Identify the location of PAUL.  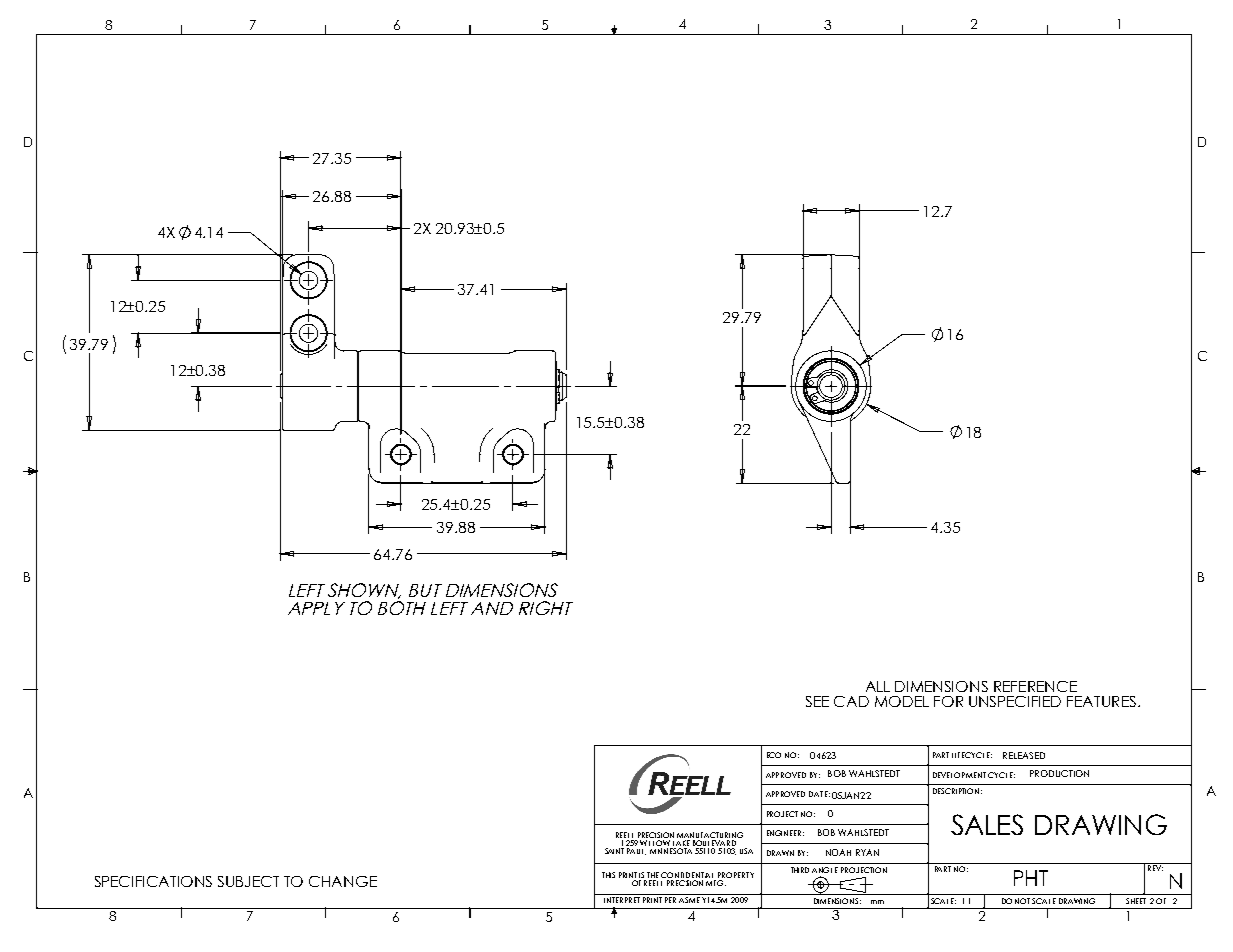
(636, 851).
